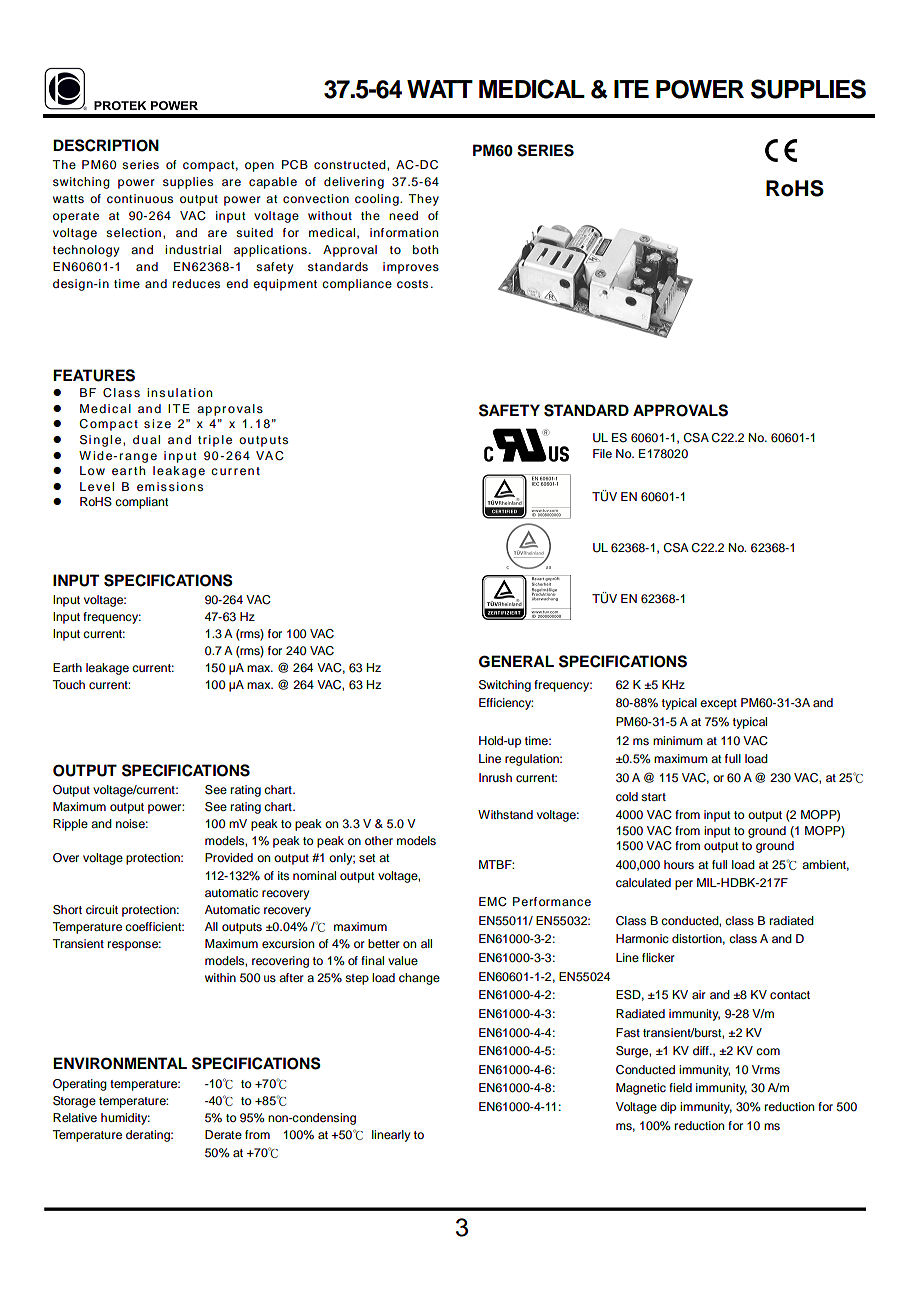 The height and width of the document is (1308, 924). I want to click on except, so click(718, 704).
